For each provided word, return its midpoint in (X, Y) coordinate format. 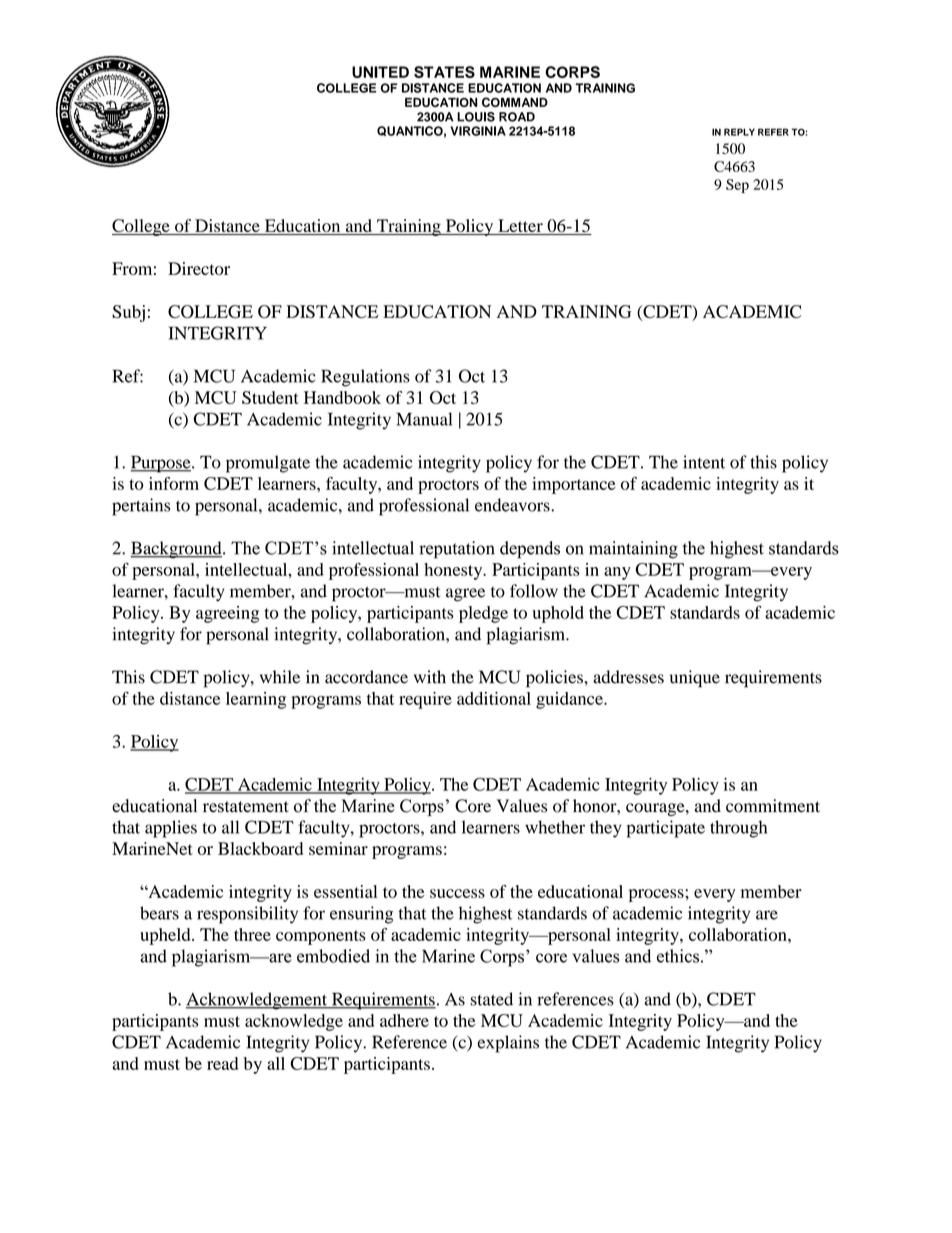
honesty (454, 571)
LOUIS (476, 117)
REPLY (739, 132)
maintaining (633, 550)
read (223, 1063)
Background (177, 550)
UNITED (380, 72)
